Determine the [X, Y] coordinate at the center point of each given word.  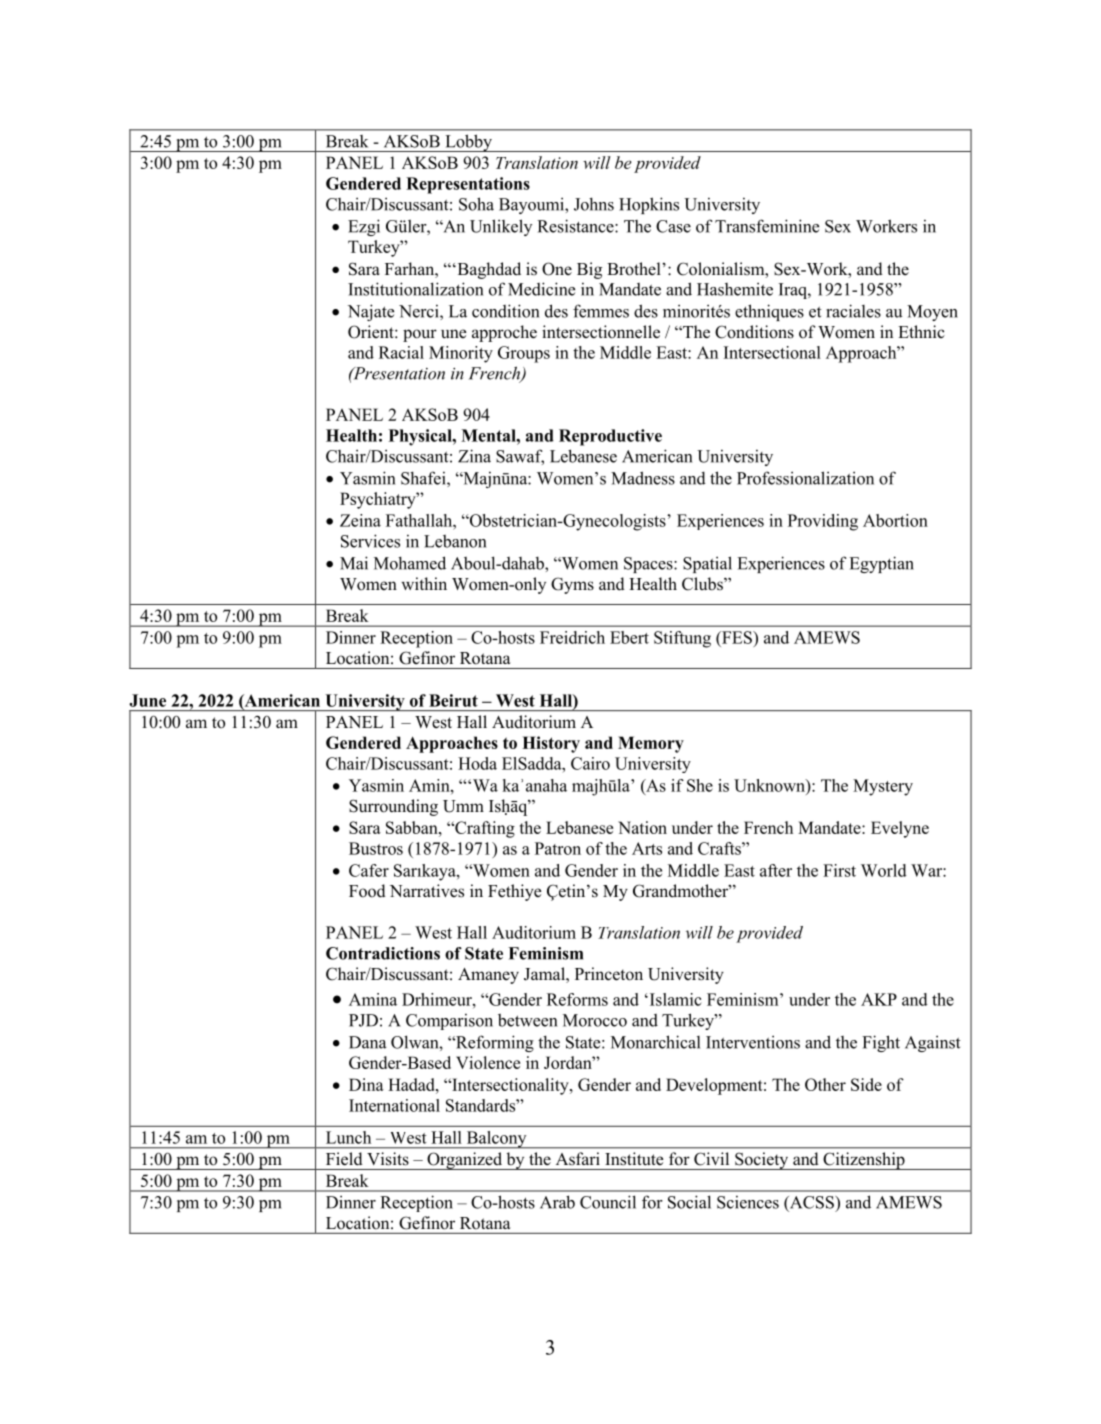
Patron [558, 848]
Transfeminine [767, 226]
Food [367, 891]
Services [370, 541]
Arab [557, 1202]
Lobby [468, 143]
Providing [823, 522]
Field [344, 1158]
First [839, 870]
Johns [594, 204]
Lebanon [455, 541]
